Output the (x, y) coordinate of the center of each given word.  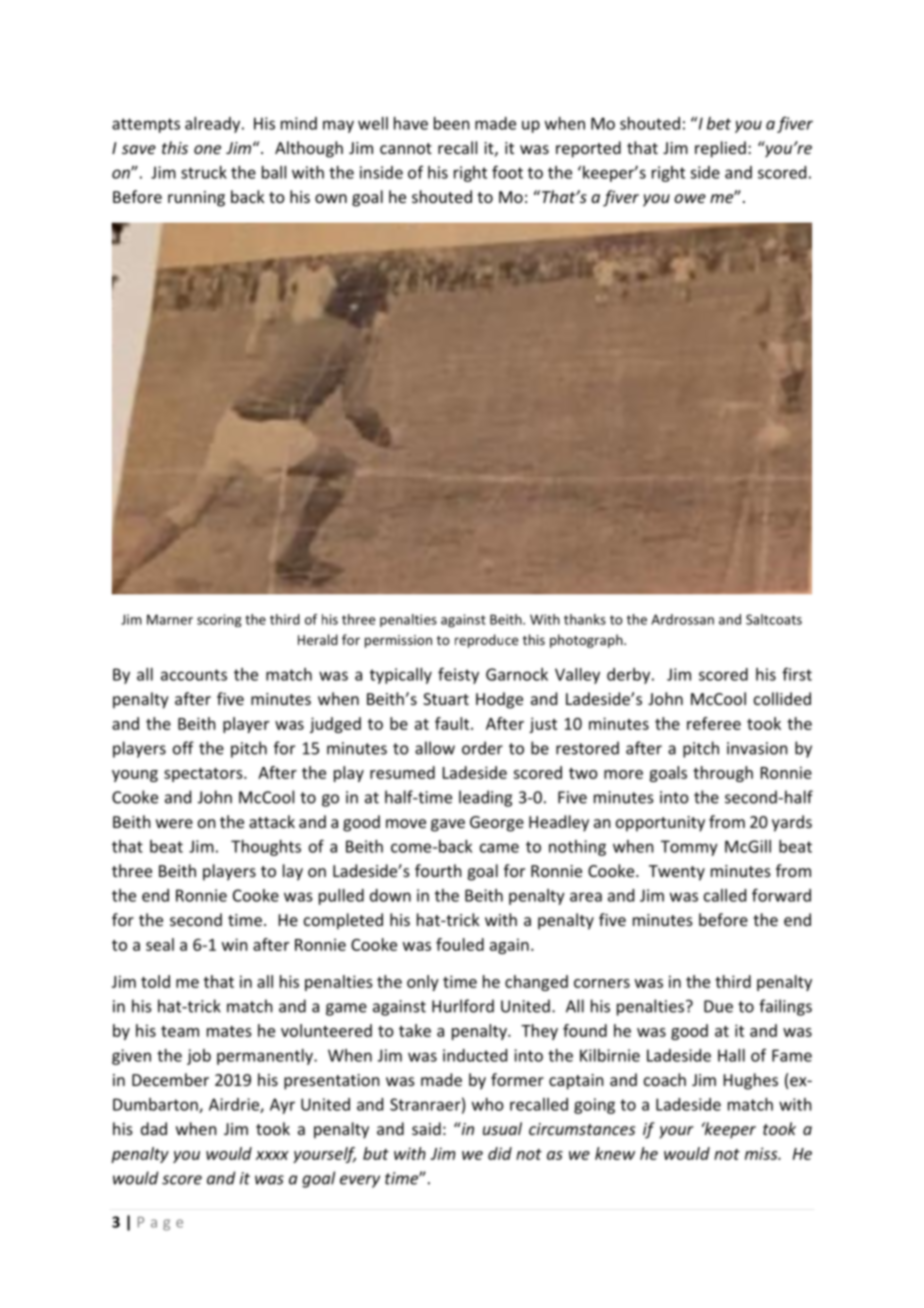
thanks (585, 619)
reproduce (486, 641)
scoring (219, 620)
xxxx (272, 1155)
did (500, 1153)
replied (720, 149)
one (207, 149)
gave (448, 825)
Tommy (689, 848)
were (174, 823)
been (451, 123)
